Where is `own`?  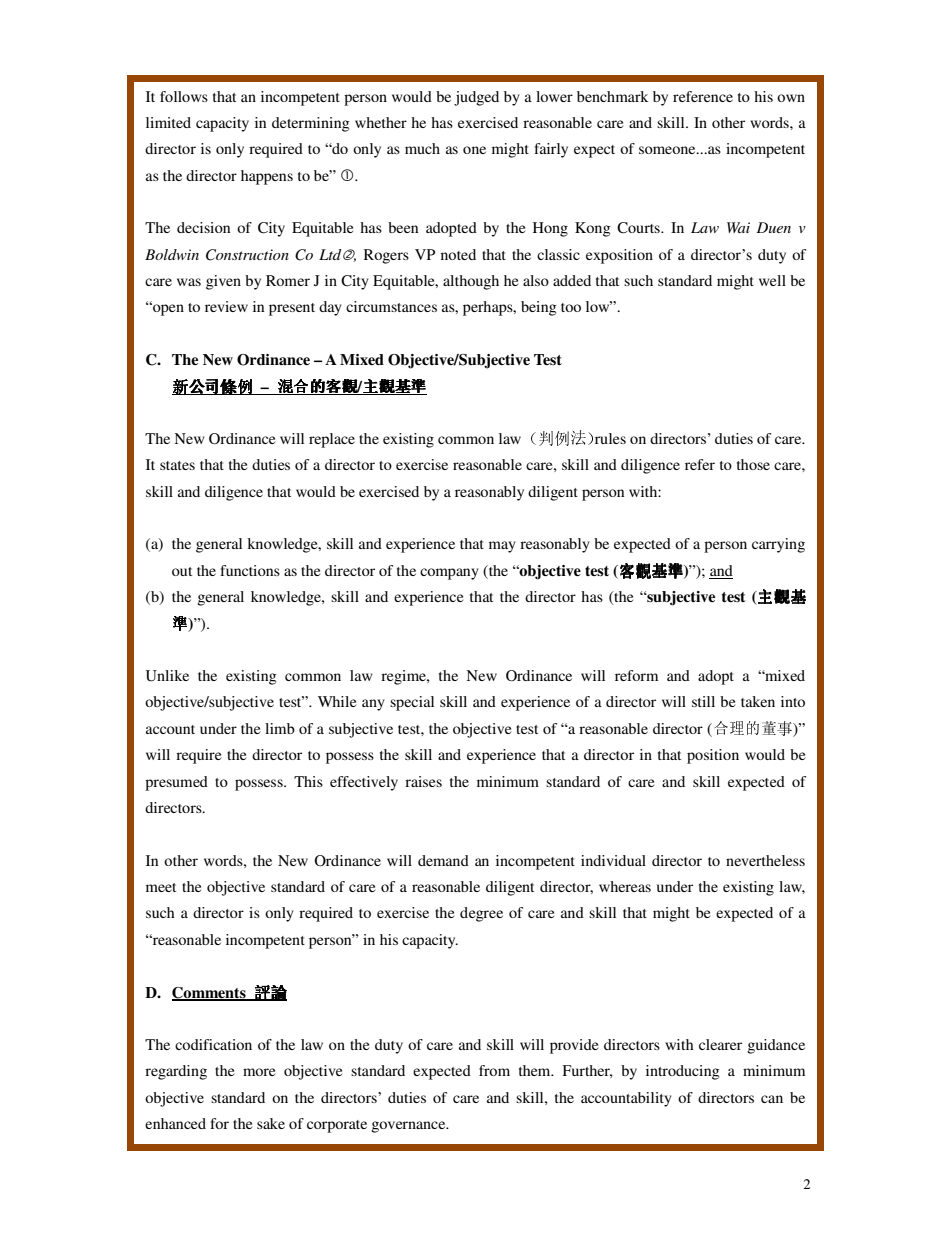
own is located at coordinates (791, 98).
